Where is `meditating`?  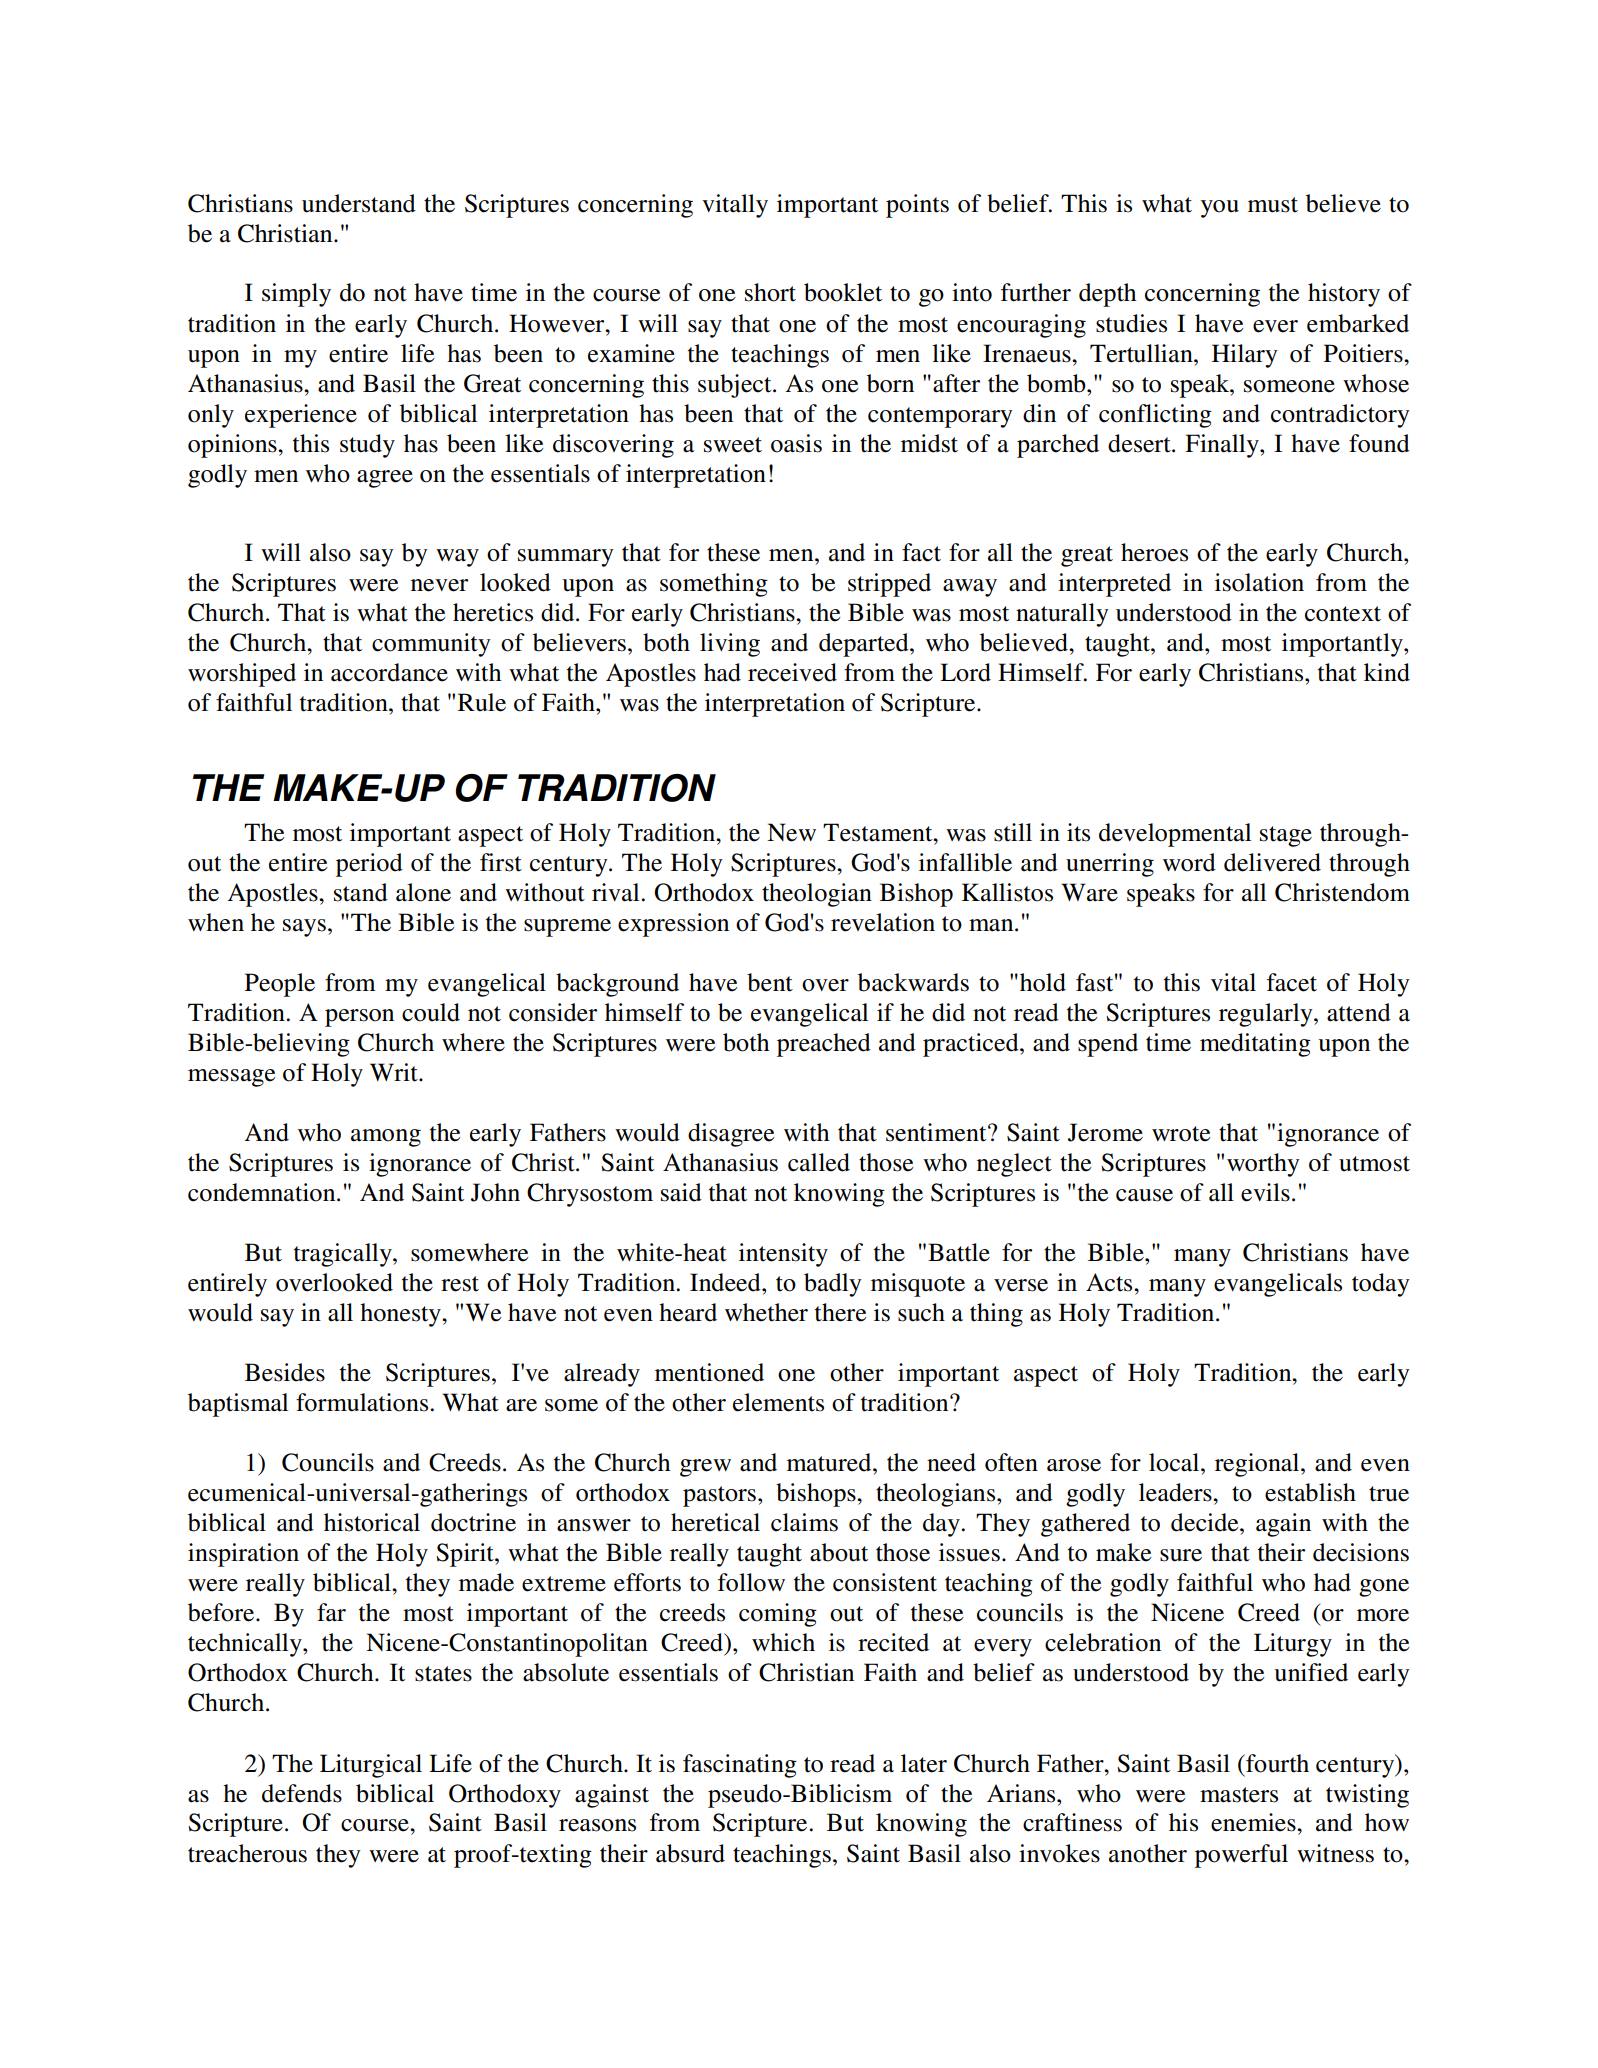
meditating is located at coordinates (1255, 1045).
